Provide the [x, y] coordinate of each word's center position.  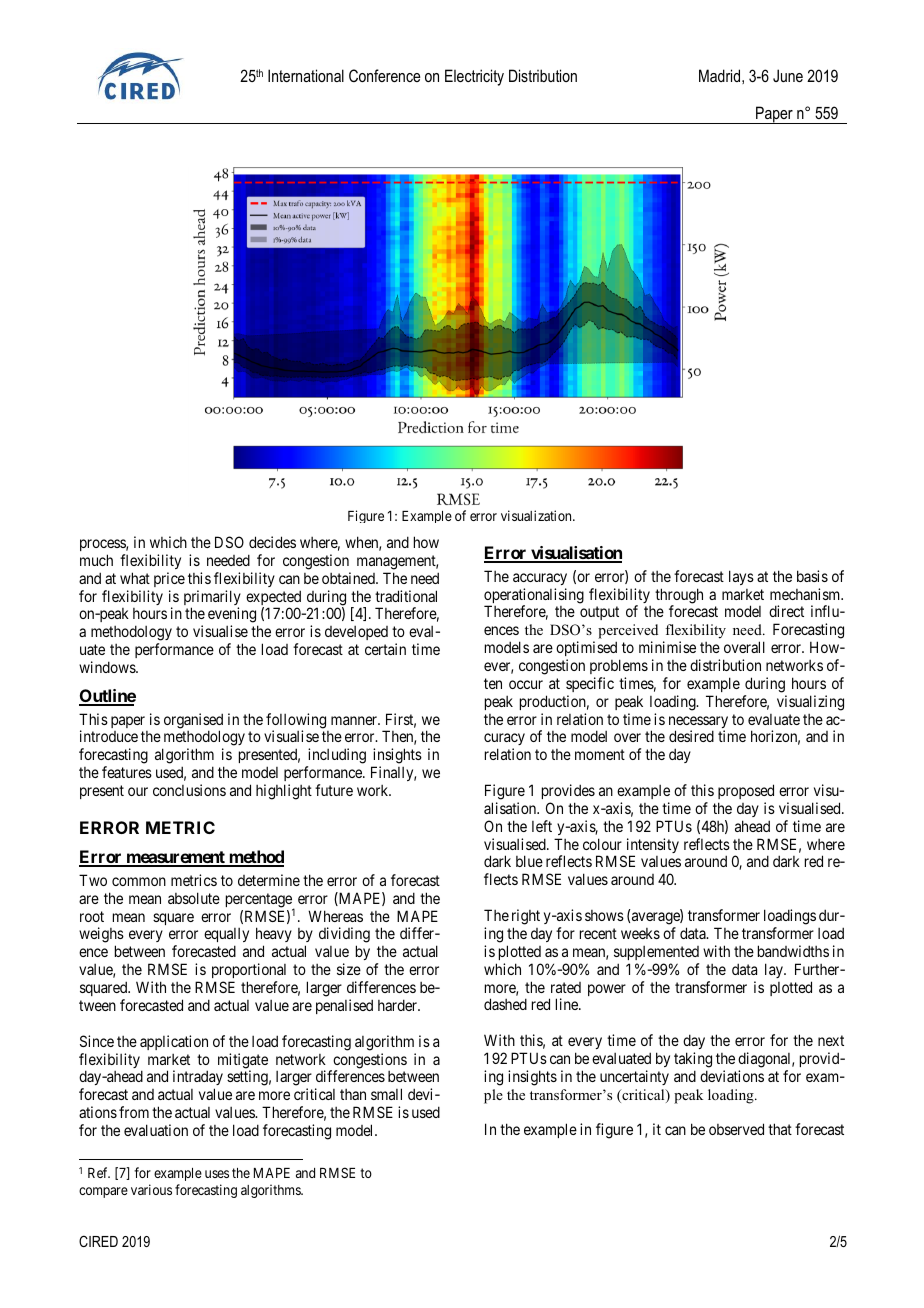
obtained [349, 578]
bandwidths [793, 951]
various [151, 1189]
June [788, 75]
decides [272, 542]
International [306, 75]
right [526, 918]
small [386, 1094]
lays [741, 577]
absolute [194, 898]
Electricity [474, 77]
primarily [212, 599]
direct [786, 611]
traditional [406, 596]
